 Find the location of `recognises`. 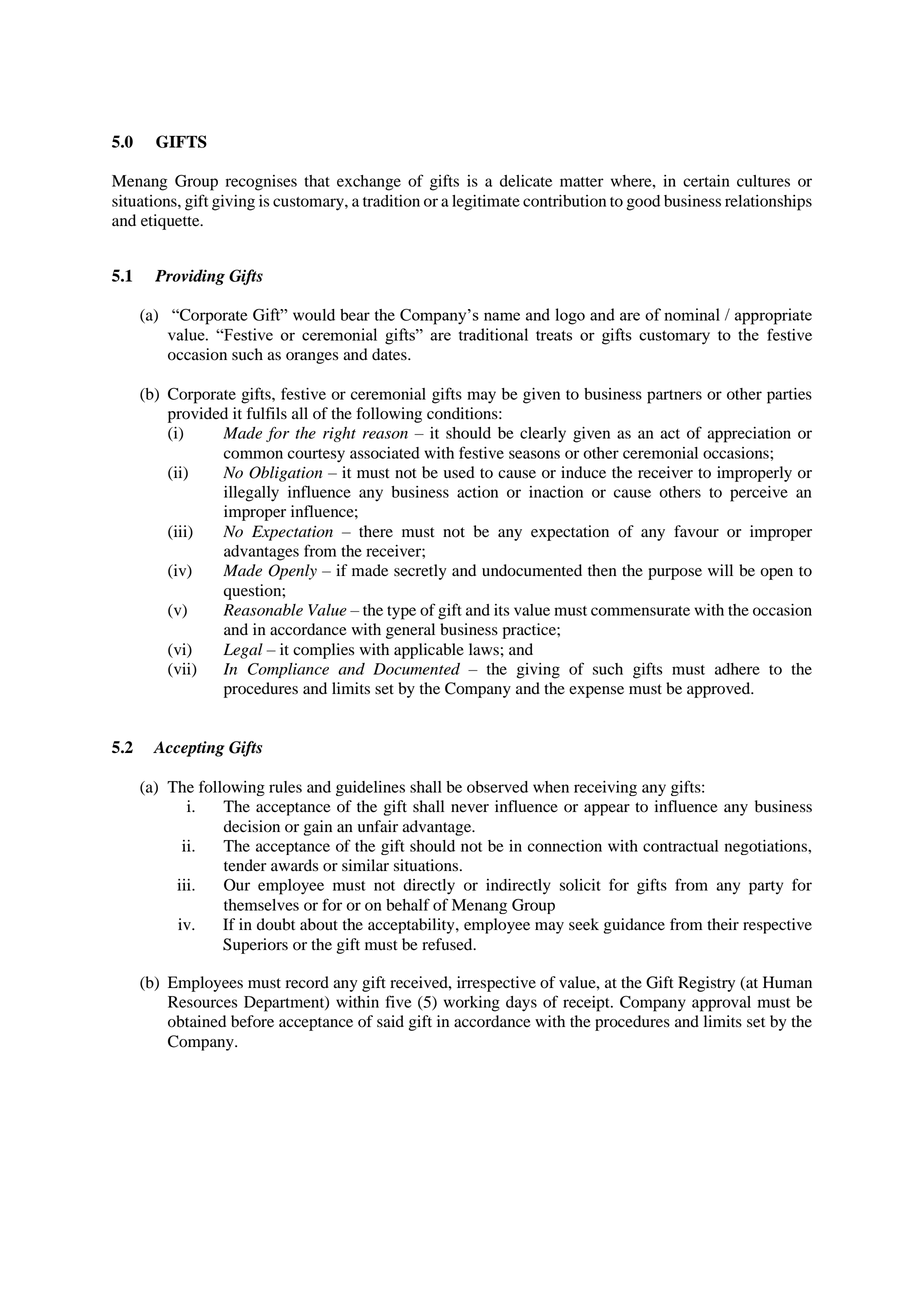

recognises is located at coordinates (261, 183).
